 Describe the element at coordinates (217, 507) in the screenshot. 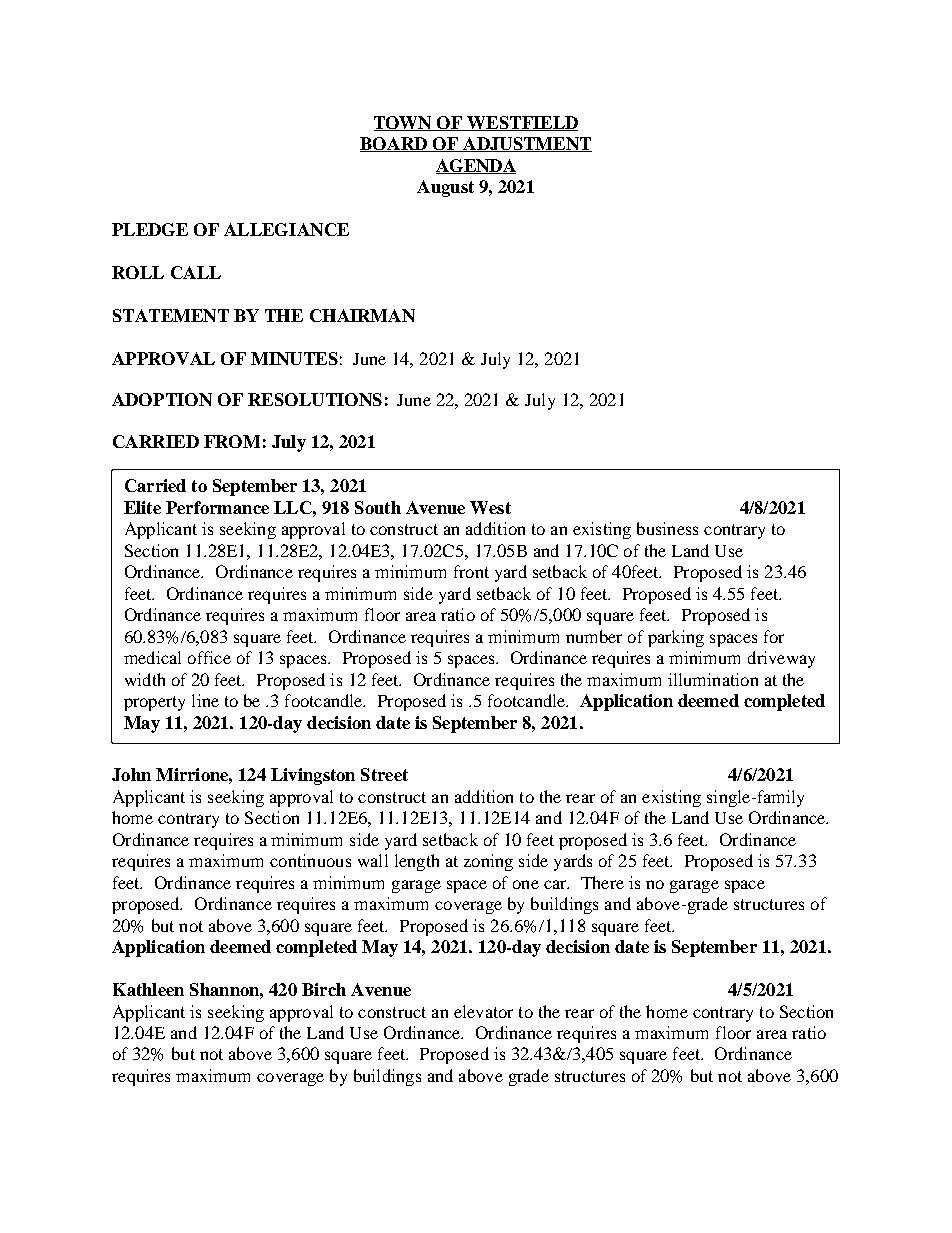

I see `Performance` at that location.
